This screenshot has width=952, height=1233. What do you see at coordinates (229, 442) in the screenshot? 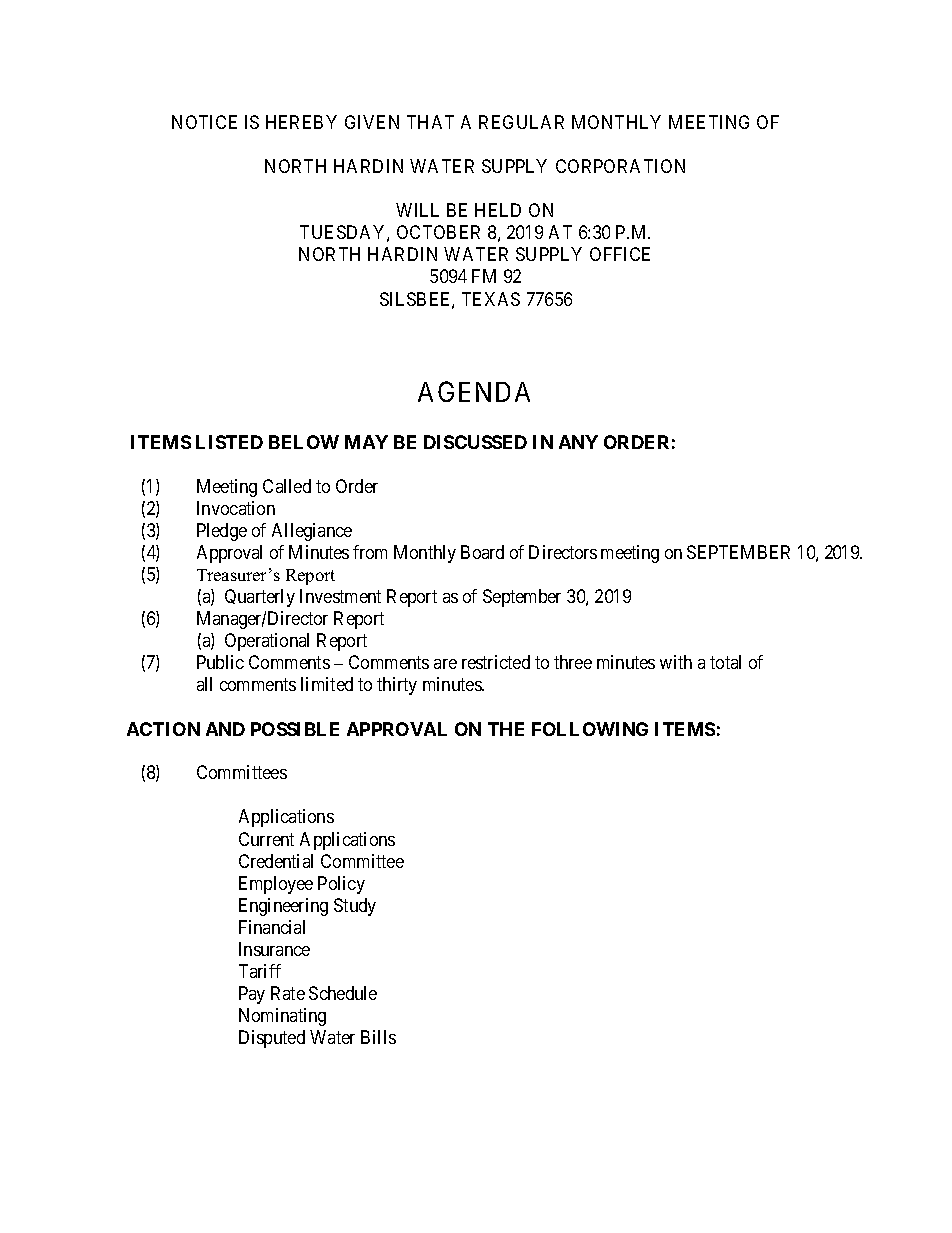
I see `LISTED` at bounding box center [229, 442].
